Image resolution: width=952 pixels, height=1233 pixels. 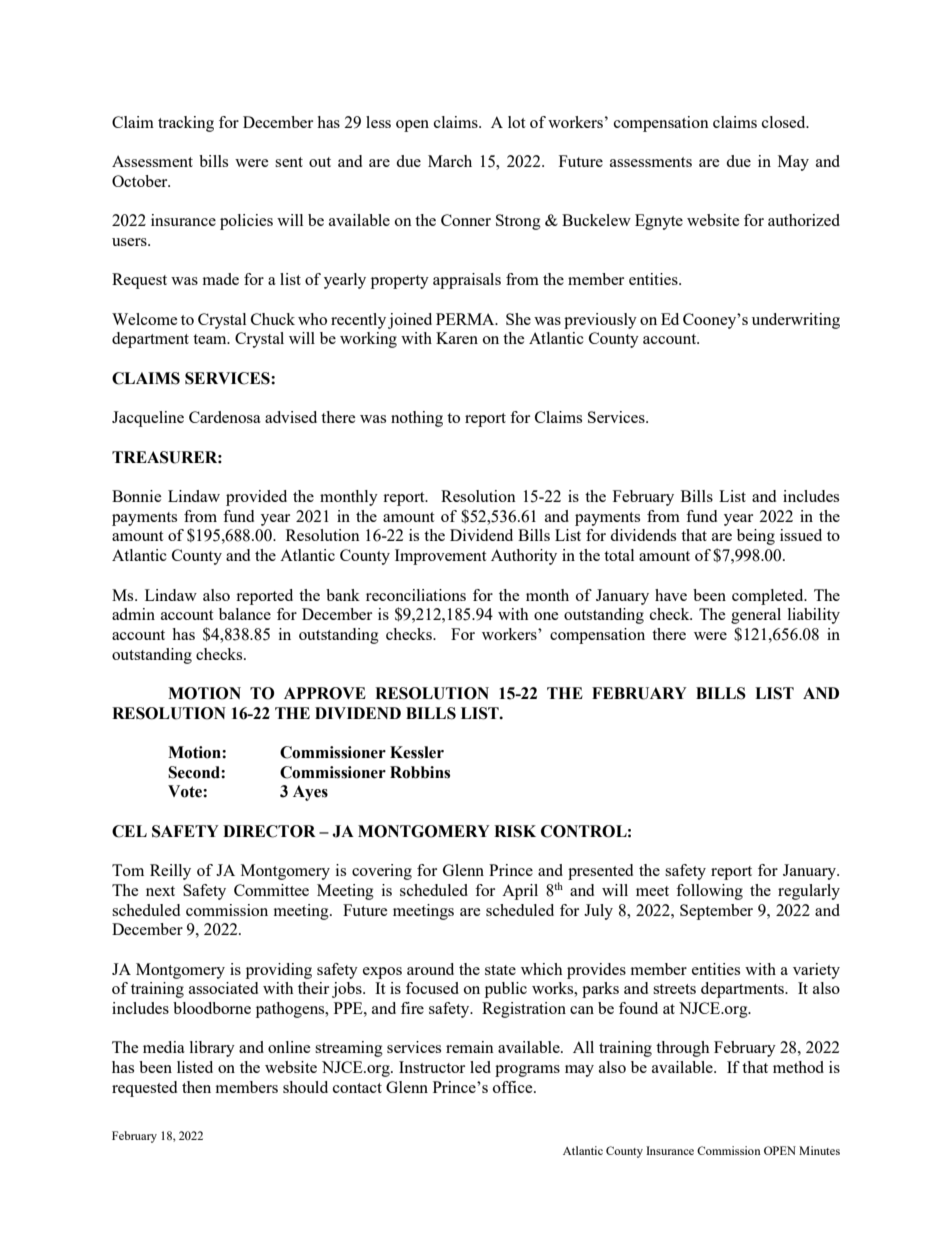 What do you see at coordinates (709, 892) in the screenshot?
I see `following` at bounding box center [709, 892].
